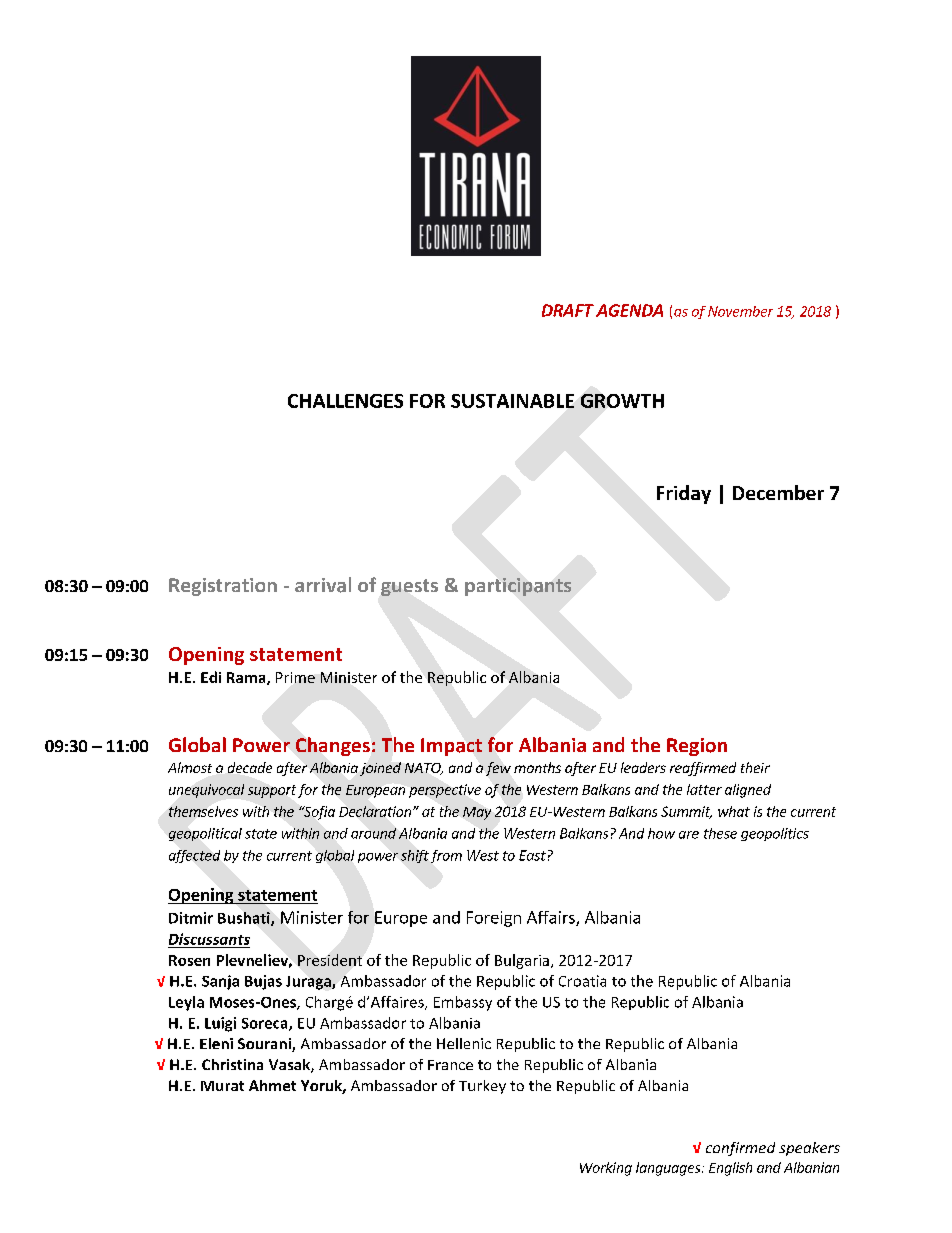  What do you see at coordinates (345, 401) in the screenshot?
I see `CHALLENGES` at bounding box center [345, 401].
